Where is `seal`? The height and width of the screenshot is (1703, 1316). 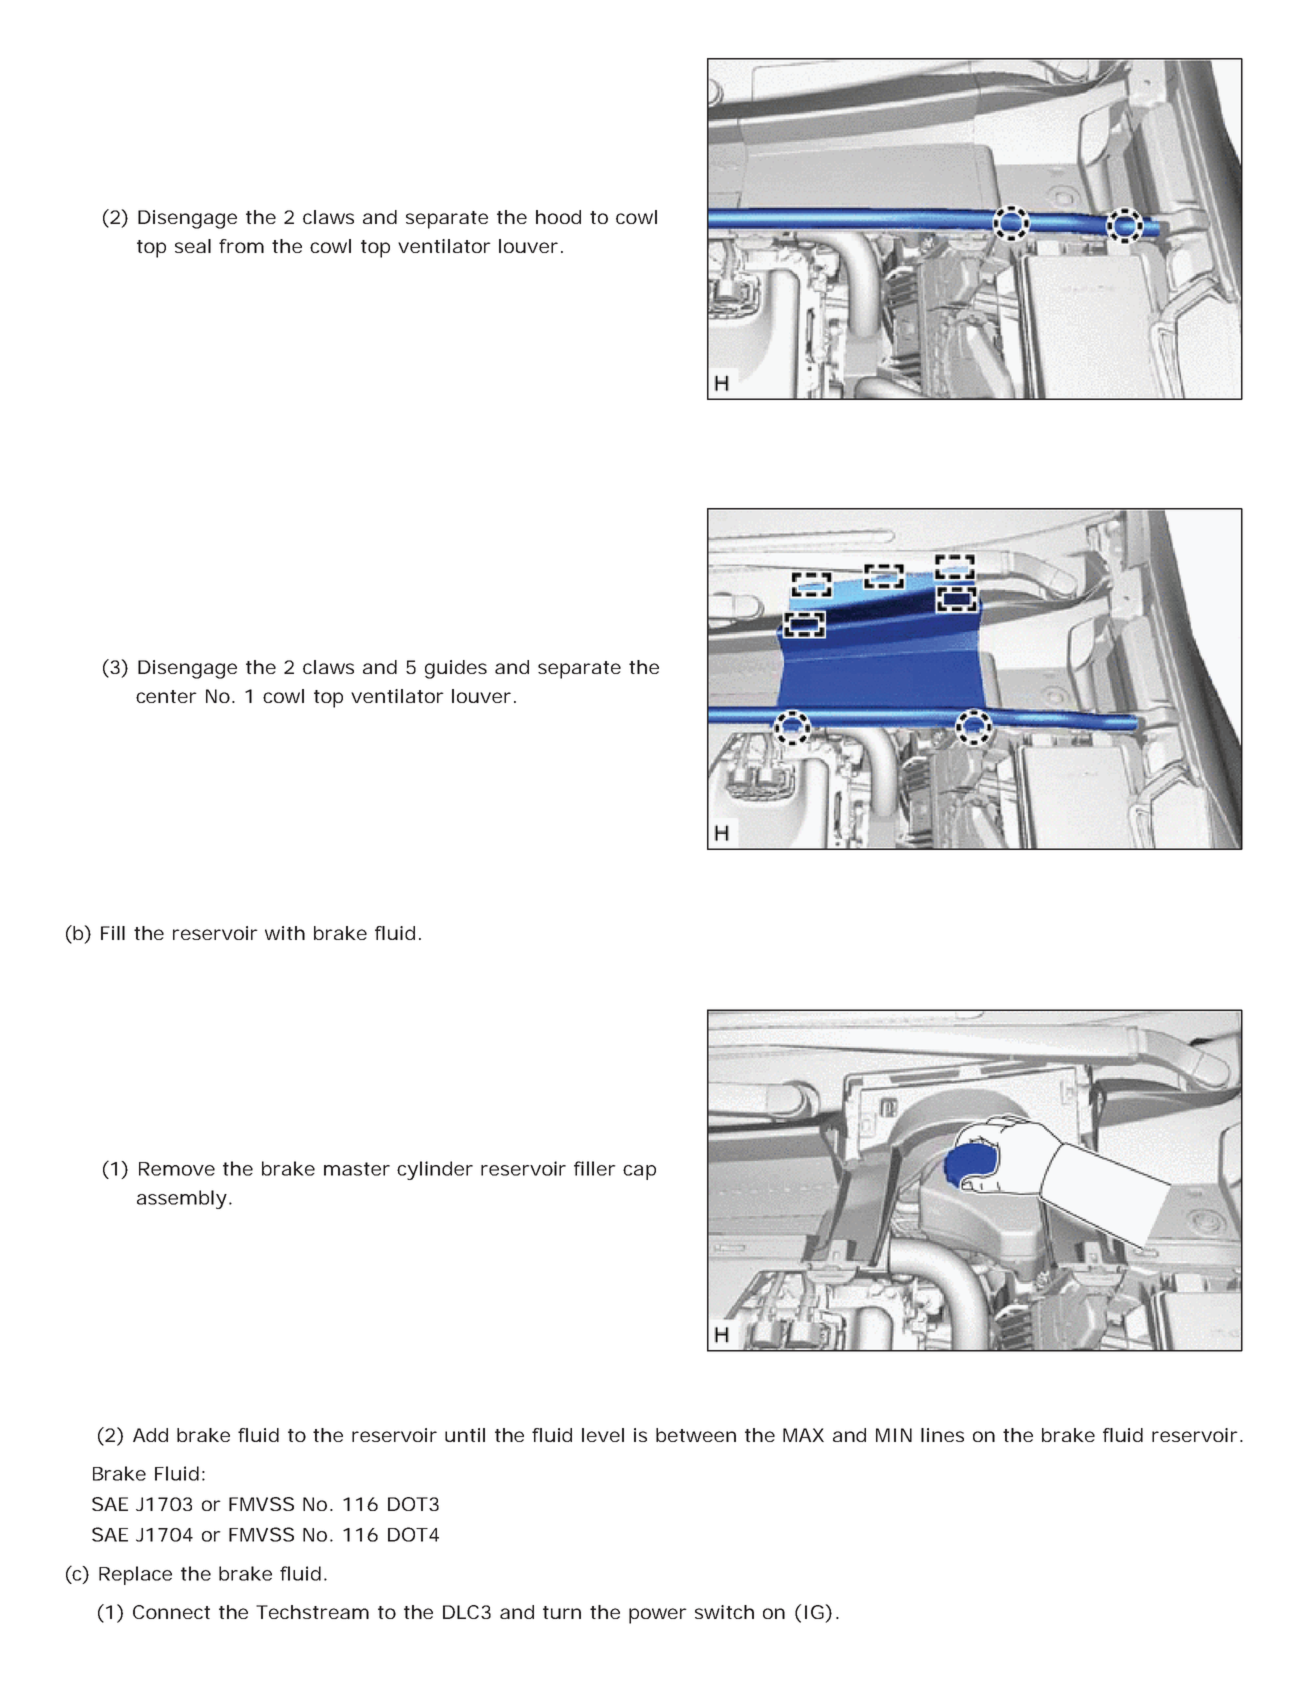 seal is located at coordinates (193, 246).
